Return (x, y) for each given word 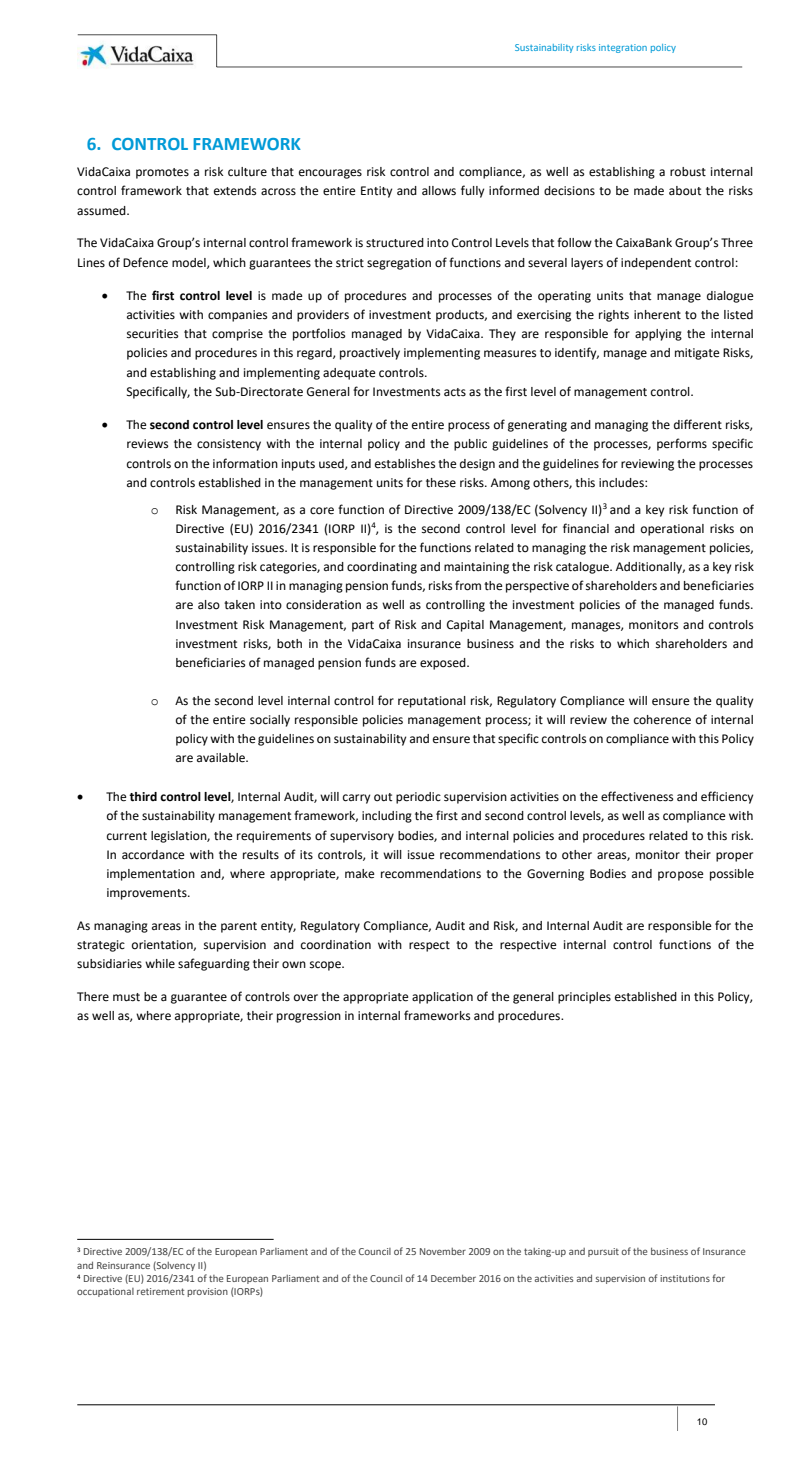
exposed (444, 664)
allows (439, 191)
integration (623, 48)
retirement (160, 1291)
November (443, 1251)
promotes (162, 173)
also (209, 605)
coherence (662, 720)
